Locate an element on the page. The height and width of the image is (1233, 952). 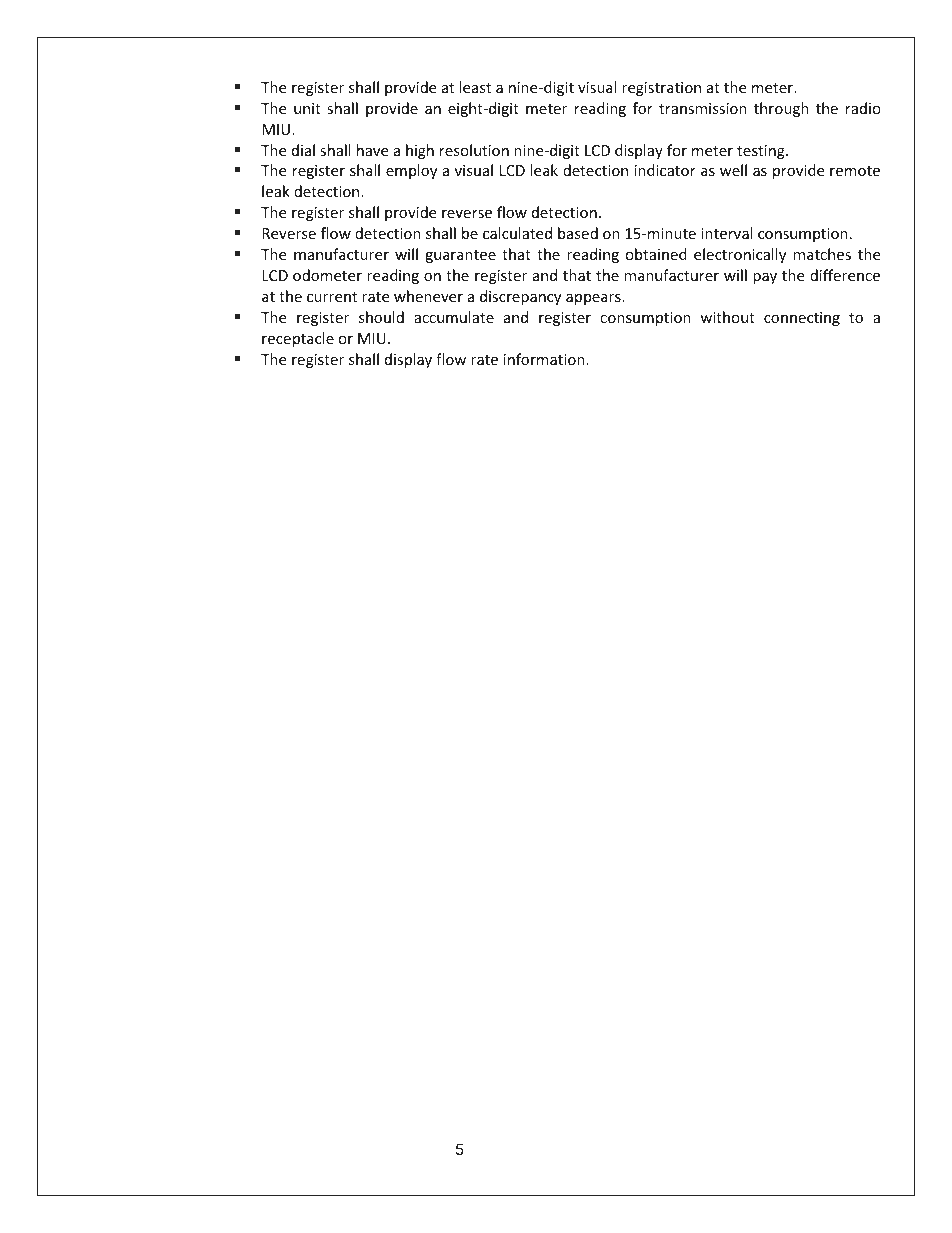
have is located at coordinates (372, 150).
